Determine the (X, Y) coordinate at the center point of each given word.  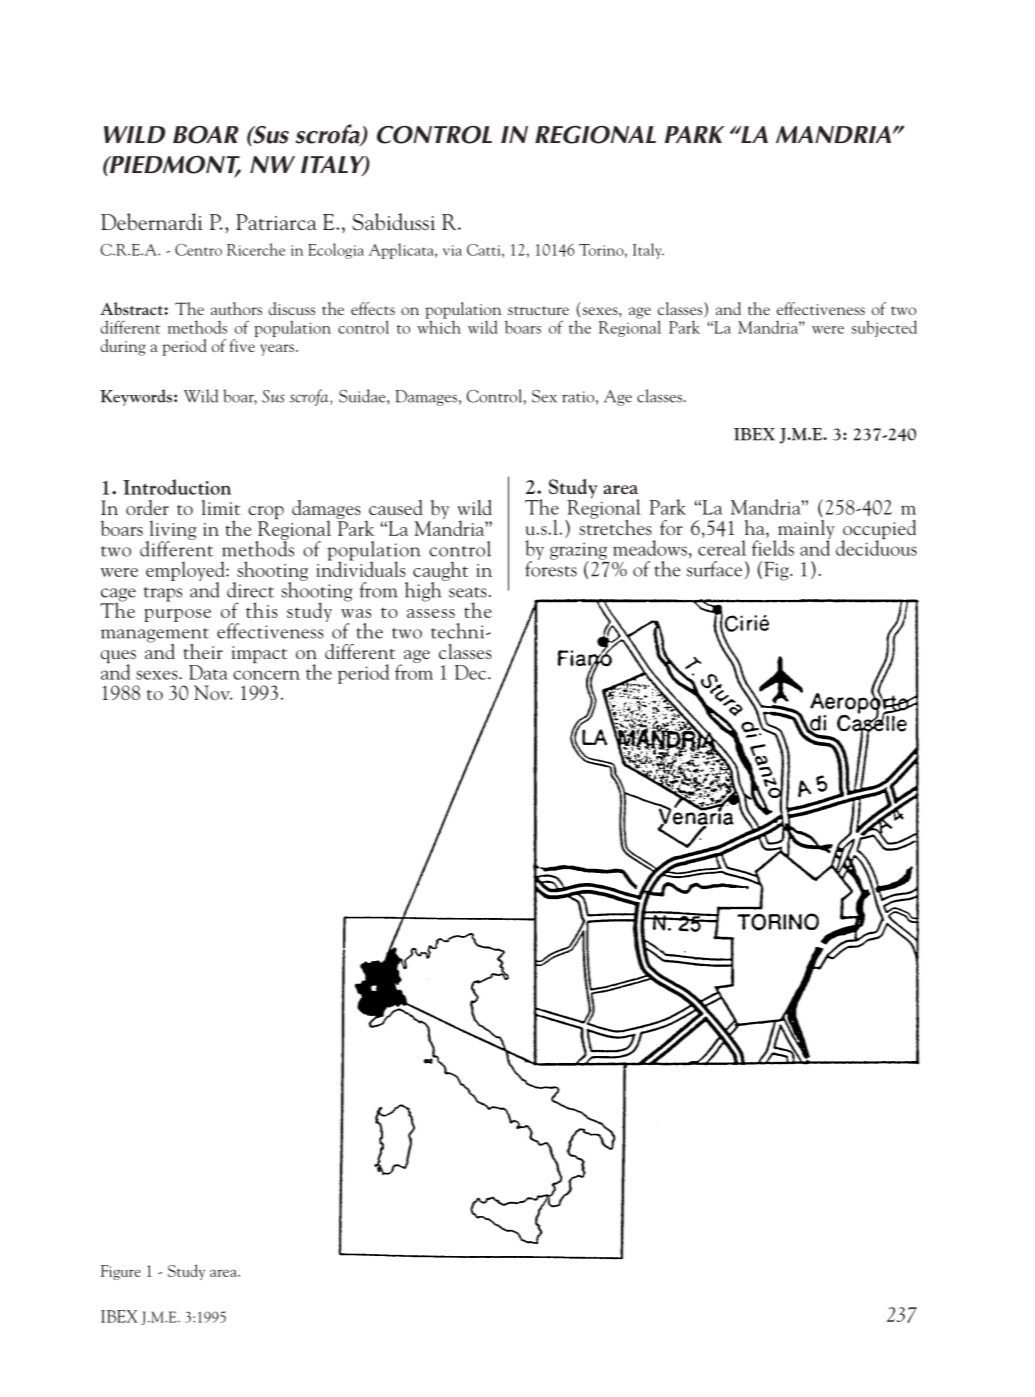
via (452, 250)
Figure (121, 1272)
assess (431, 613)
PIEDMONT (174, 166)
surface (714, 569)
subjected (884, 328)
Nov (213, 692)
